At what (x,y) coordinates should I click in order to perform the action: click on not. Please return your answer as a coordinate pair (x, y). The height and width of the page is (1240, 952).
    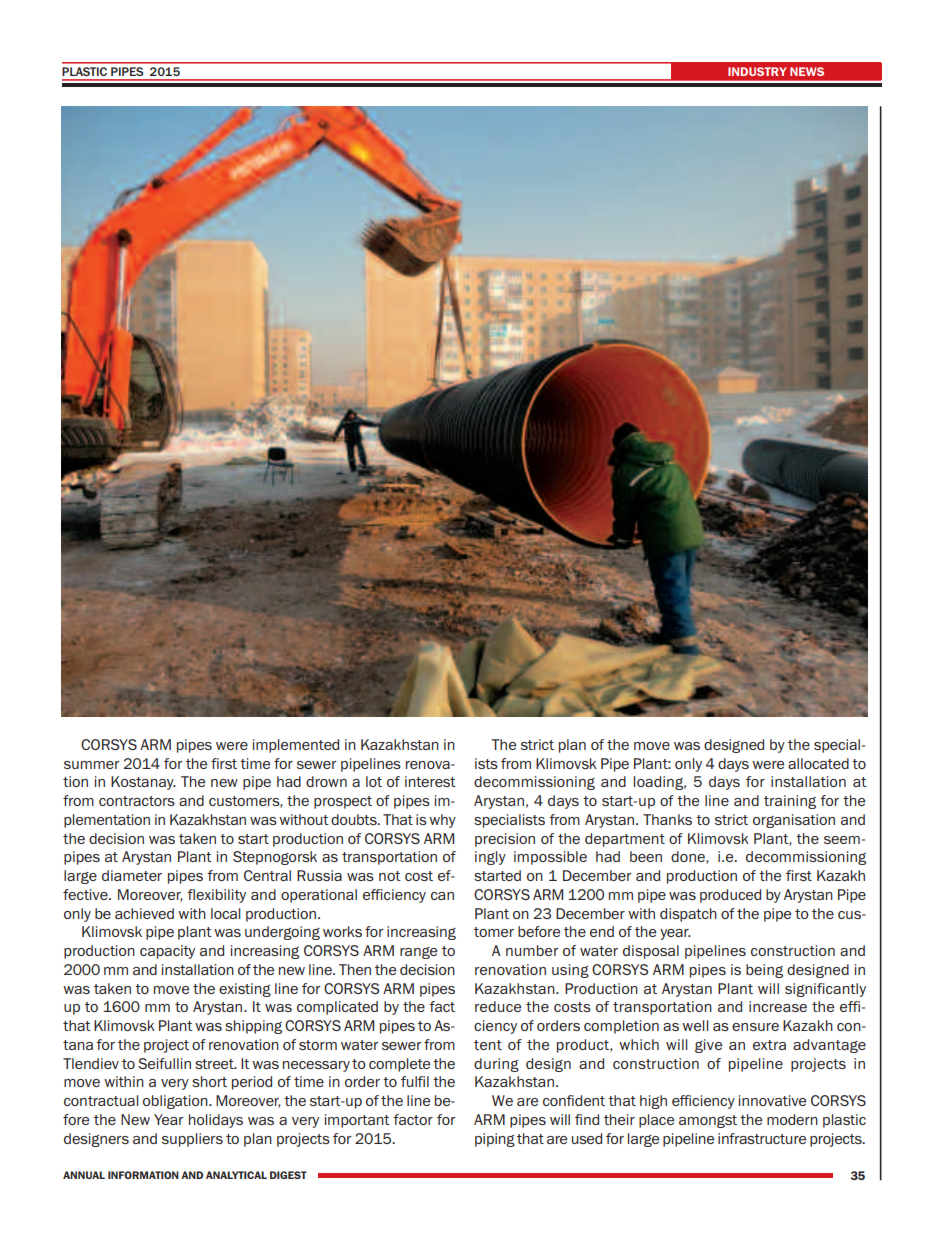
    Looking at the image, I should click on (390, 876).
